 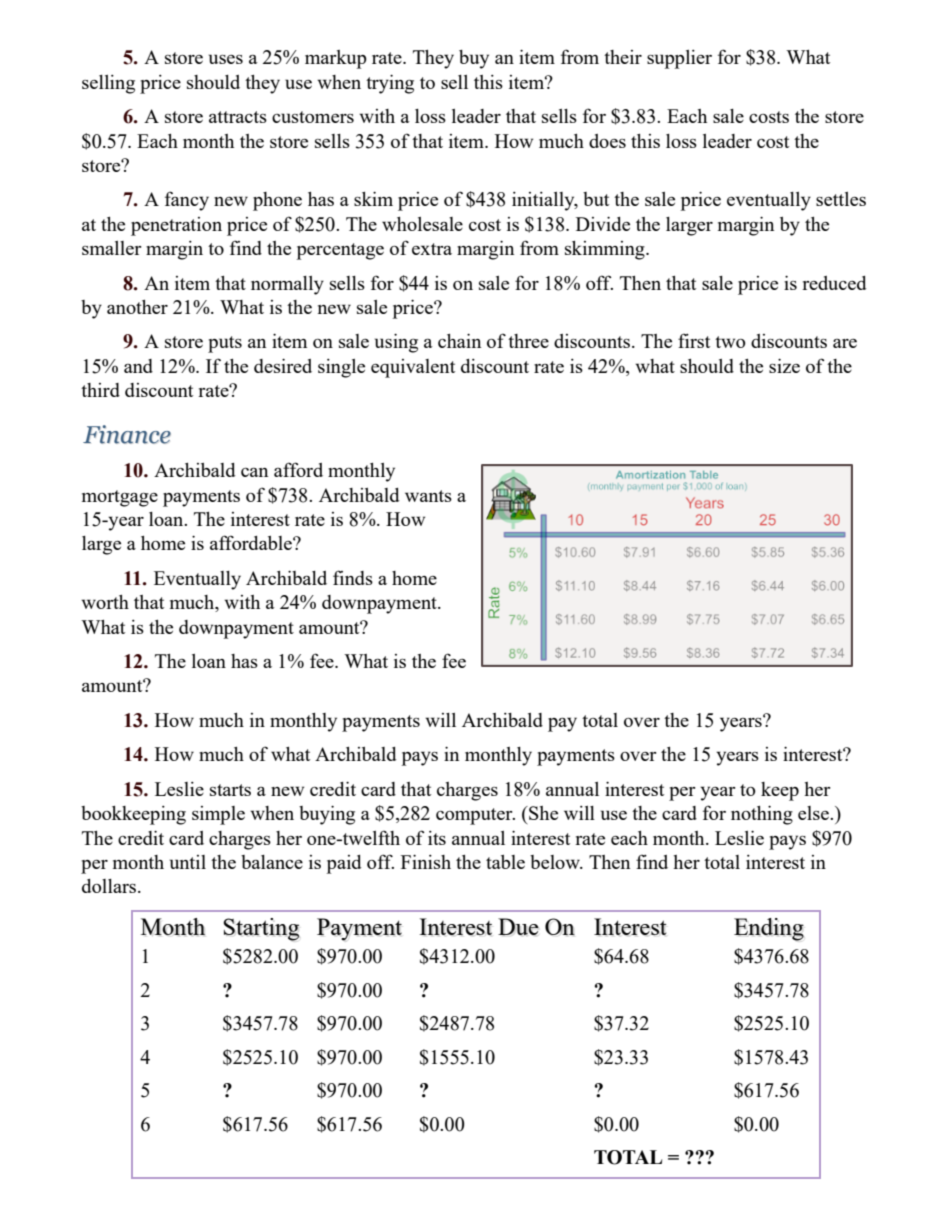 What do you see at coordinates (188, 862) in the page?
I see `until` at bounding box center [188, 862].
